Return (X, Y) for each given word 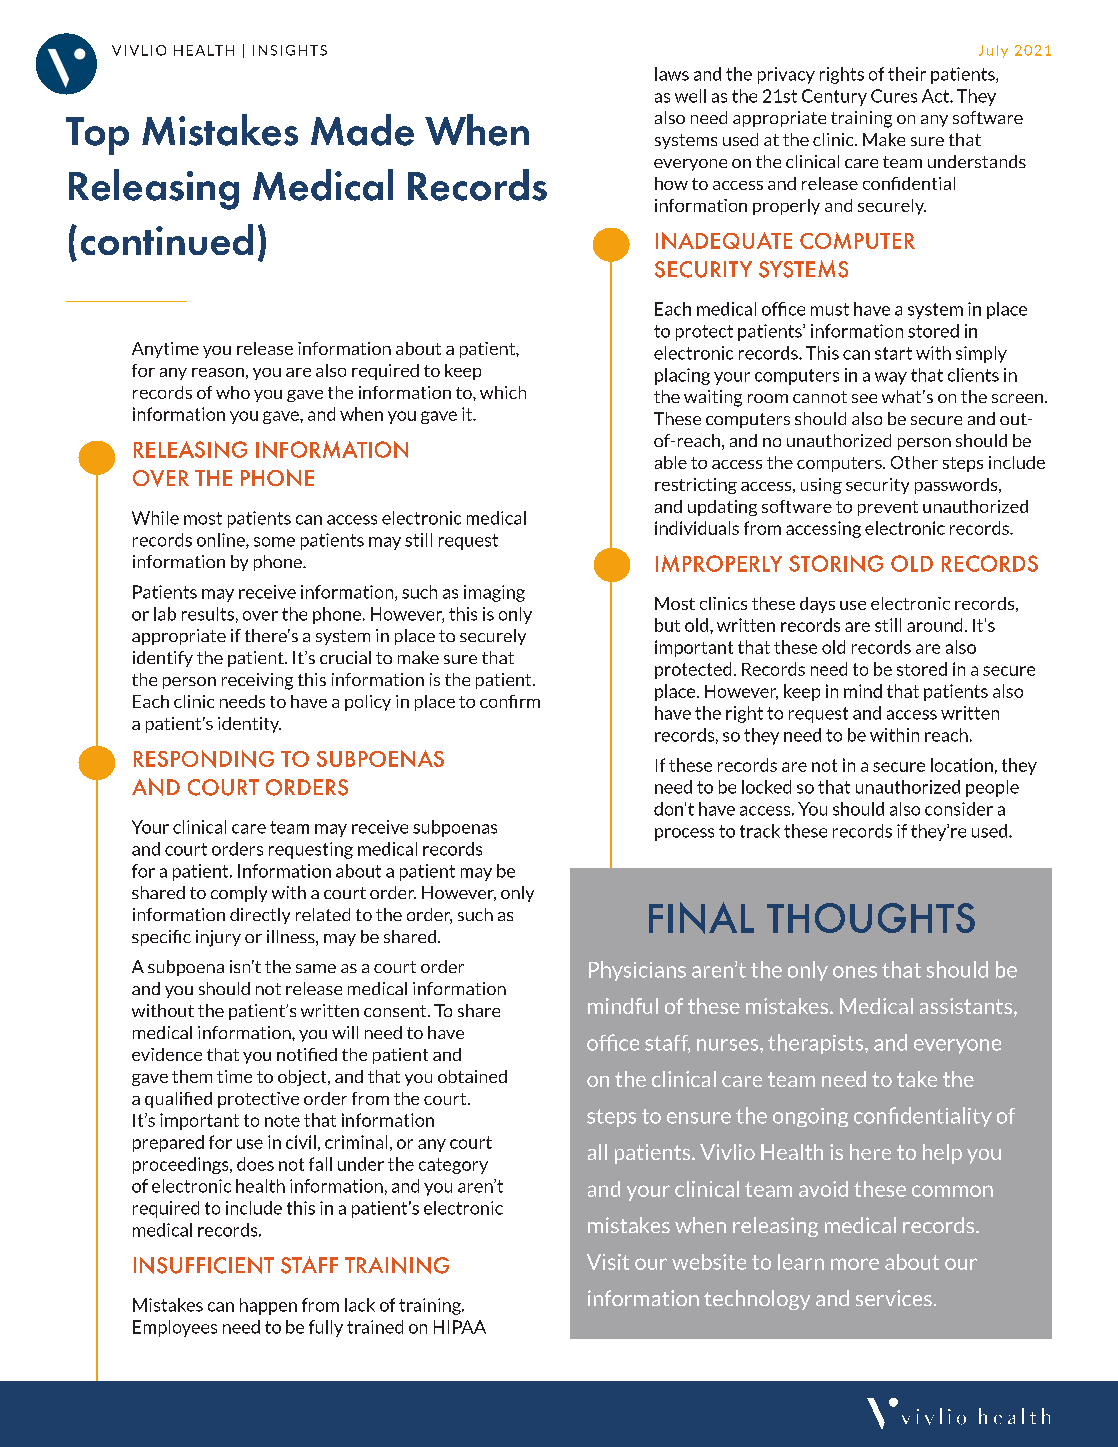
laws (672, 74)
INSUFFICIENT (204, 1265)
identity (249, 725)
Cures (894, 96)
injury (218, 938)
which (503, 392)
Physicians (637, 971)
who (233, 392)
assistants (967, 1007)
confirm (510, 701)
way (891, 378)
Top (97, 136)
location (962, 765)
